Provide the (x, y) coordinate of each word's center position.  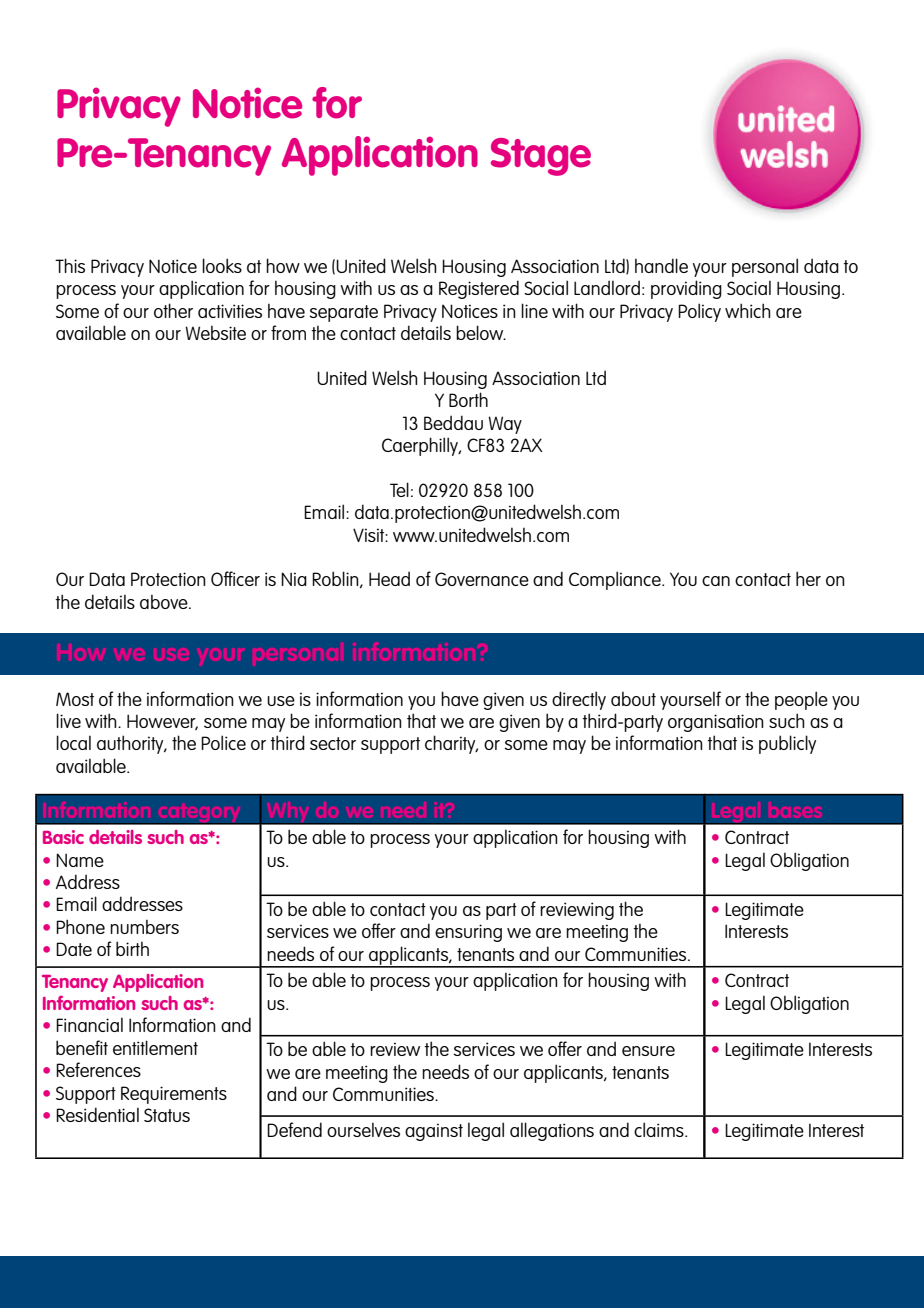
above (165, 601)
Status (167, 1115)
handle (661, 265)
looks (222, 265)
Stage (541, 157)
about (633, 698)
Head (389, 578)
